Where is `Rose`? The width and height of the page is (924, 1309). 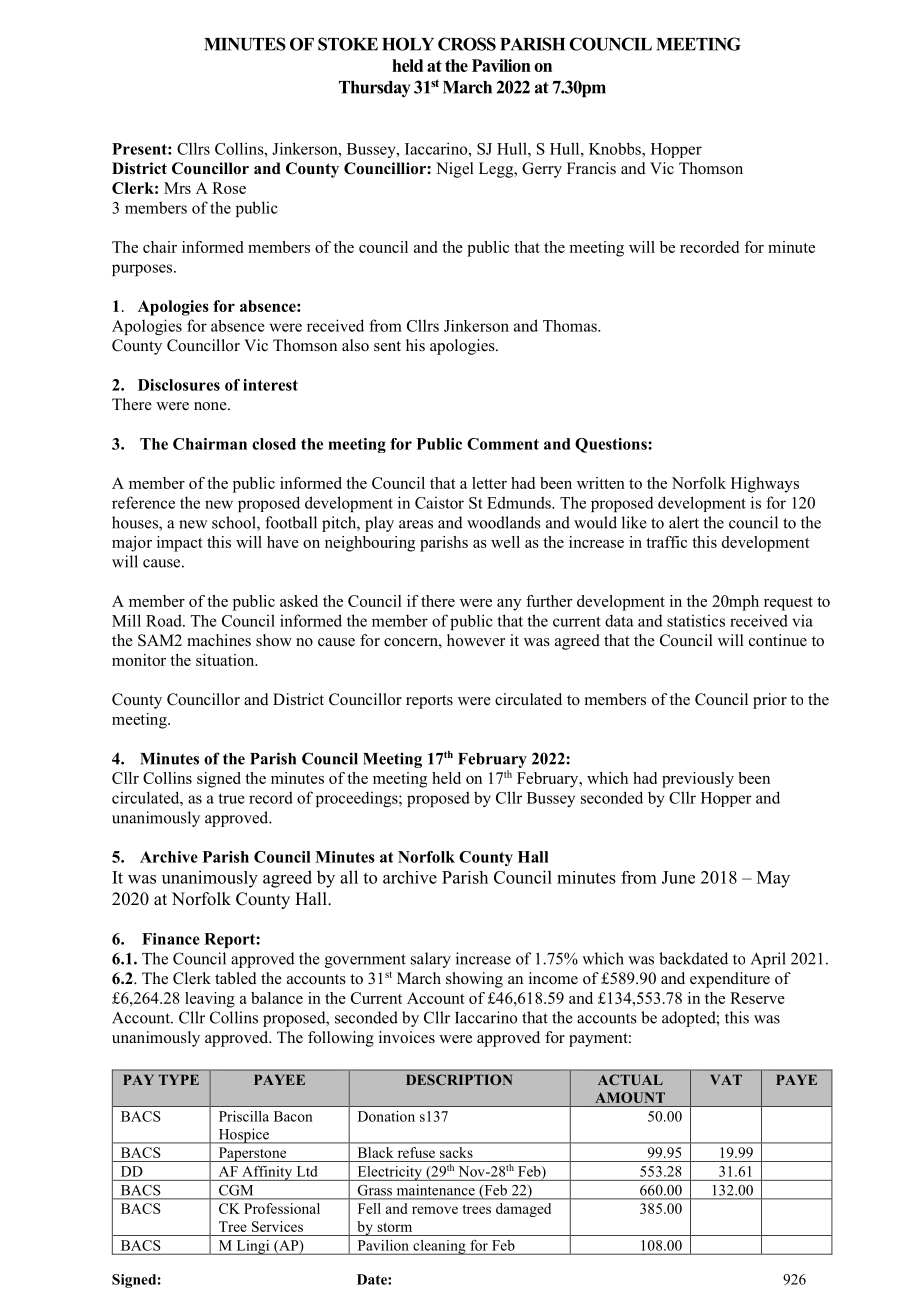
Rose is located at coordinates (229, 188).
